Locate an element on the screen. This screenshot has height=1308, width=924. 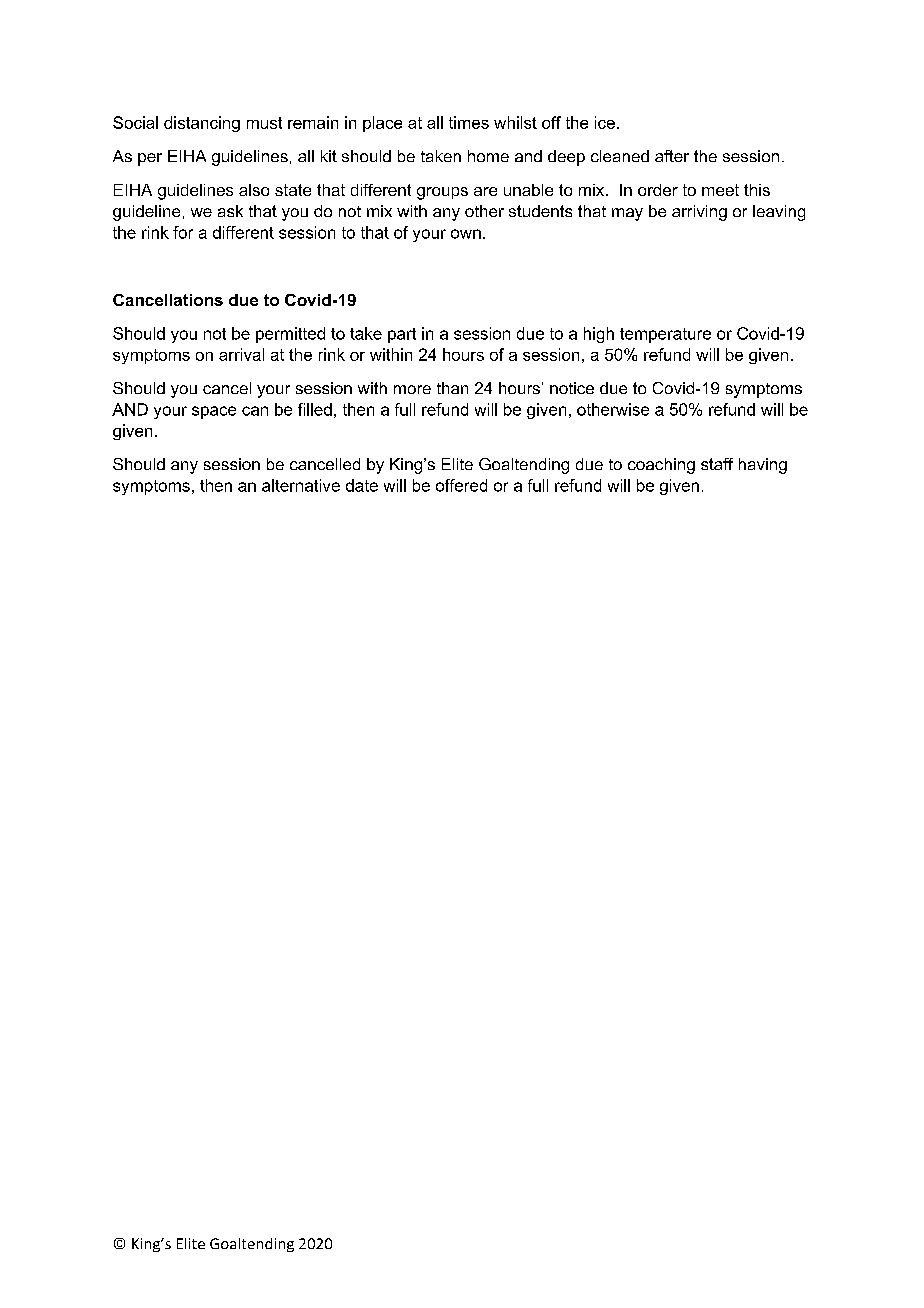
alternative is located at coordinates (301, 485).
